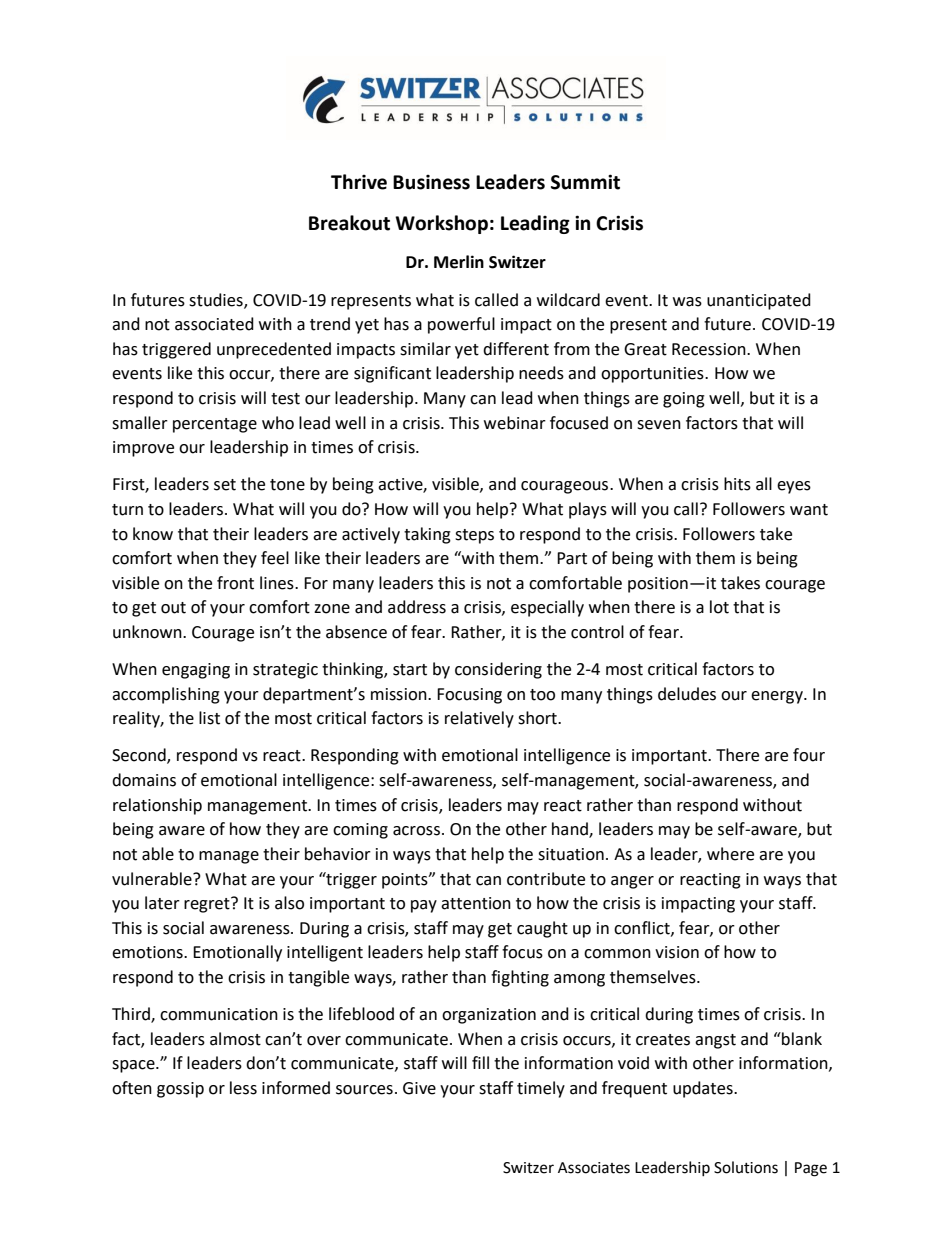 This page has width=952, height=1233. Describe the element at coordinates (196, 671) in the page. I see `engaging` at that location.
